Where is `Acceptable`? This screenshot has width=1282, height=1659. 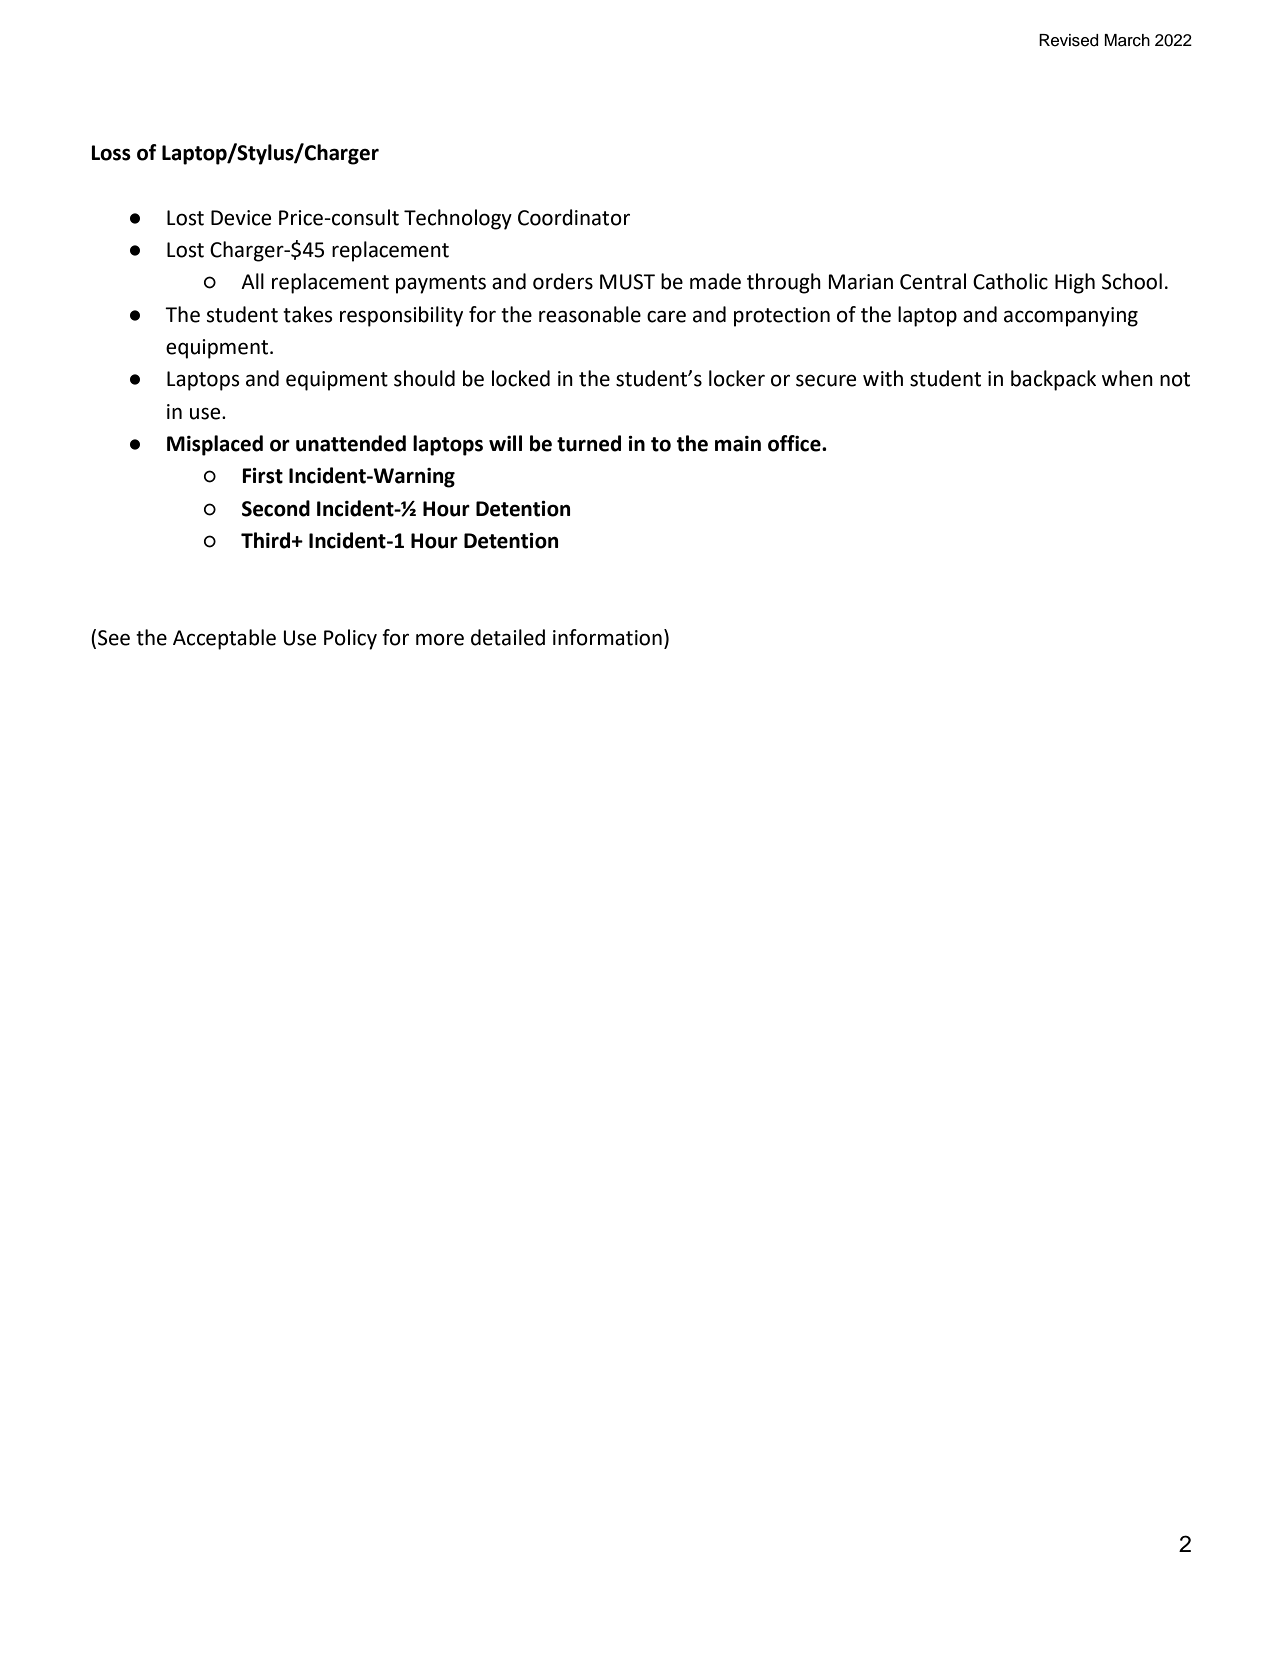 Acceptable is located at coordinates (224, 639).
